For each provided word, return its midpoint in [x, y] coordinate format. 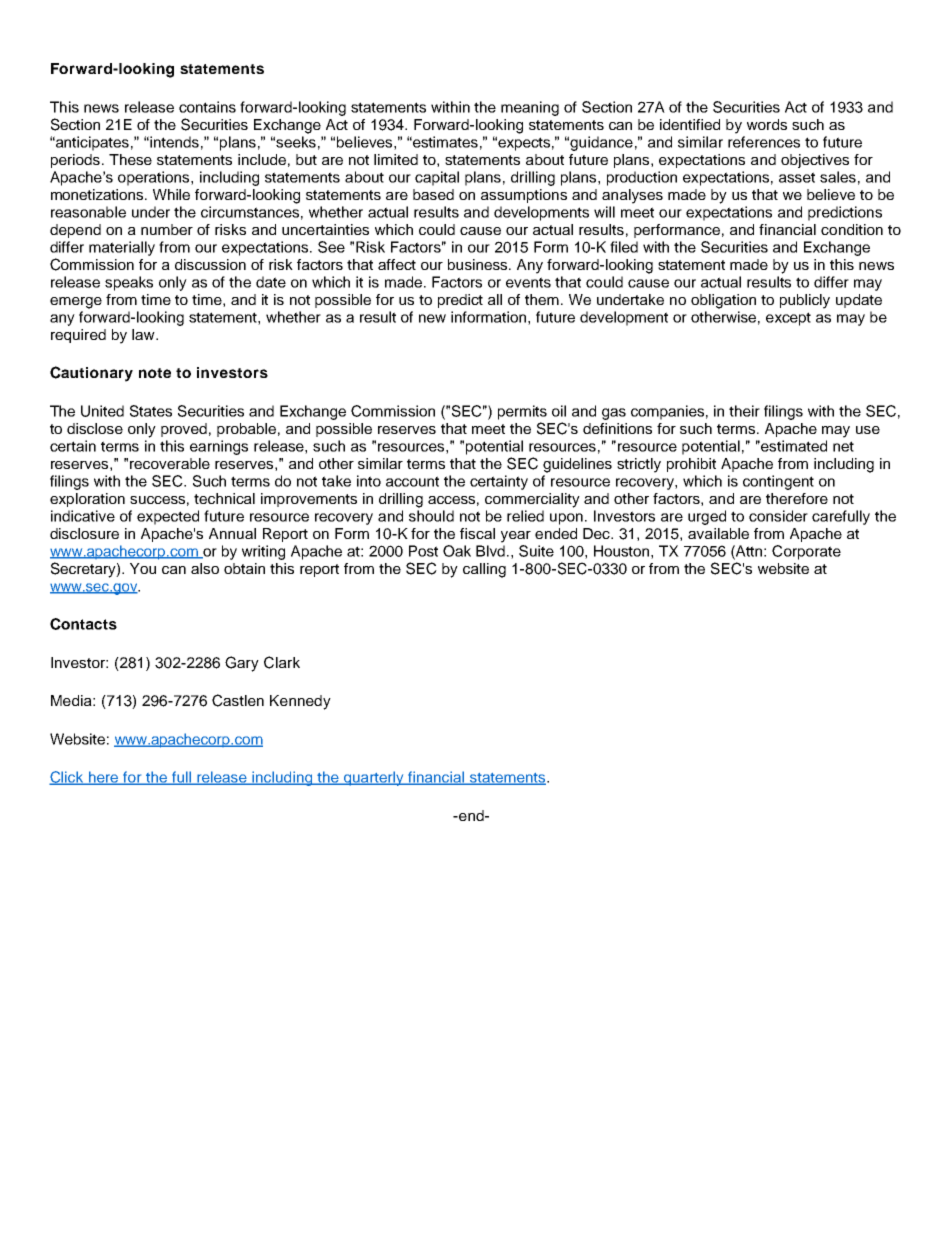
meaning [530, 108]
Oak [457, 551]
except [788, 319]
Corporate [806, 552]
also [205, 568]
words [767, 124]
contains [207, 107]
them [542, 299]
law [144, 334]
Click [67, 778]
